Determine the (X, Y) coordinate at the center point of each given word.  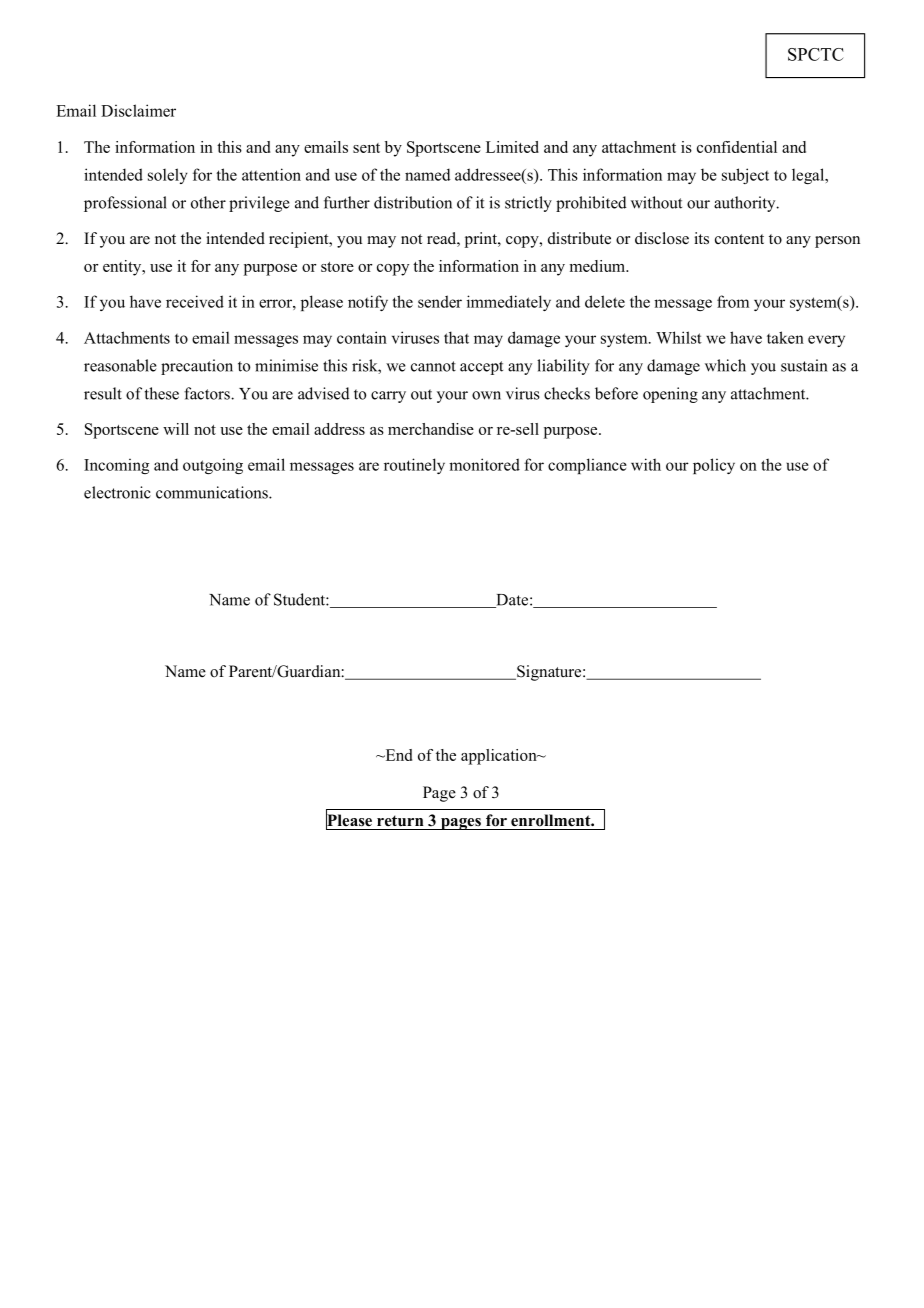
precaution (197, 367)
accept (481, 368)
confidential (737, 147)
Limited (512, 147)
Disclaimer (138, 110)
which (725, 365)
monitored (484, 464)
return (400, 821)
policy (714, 466)
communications (213, 492)
